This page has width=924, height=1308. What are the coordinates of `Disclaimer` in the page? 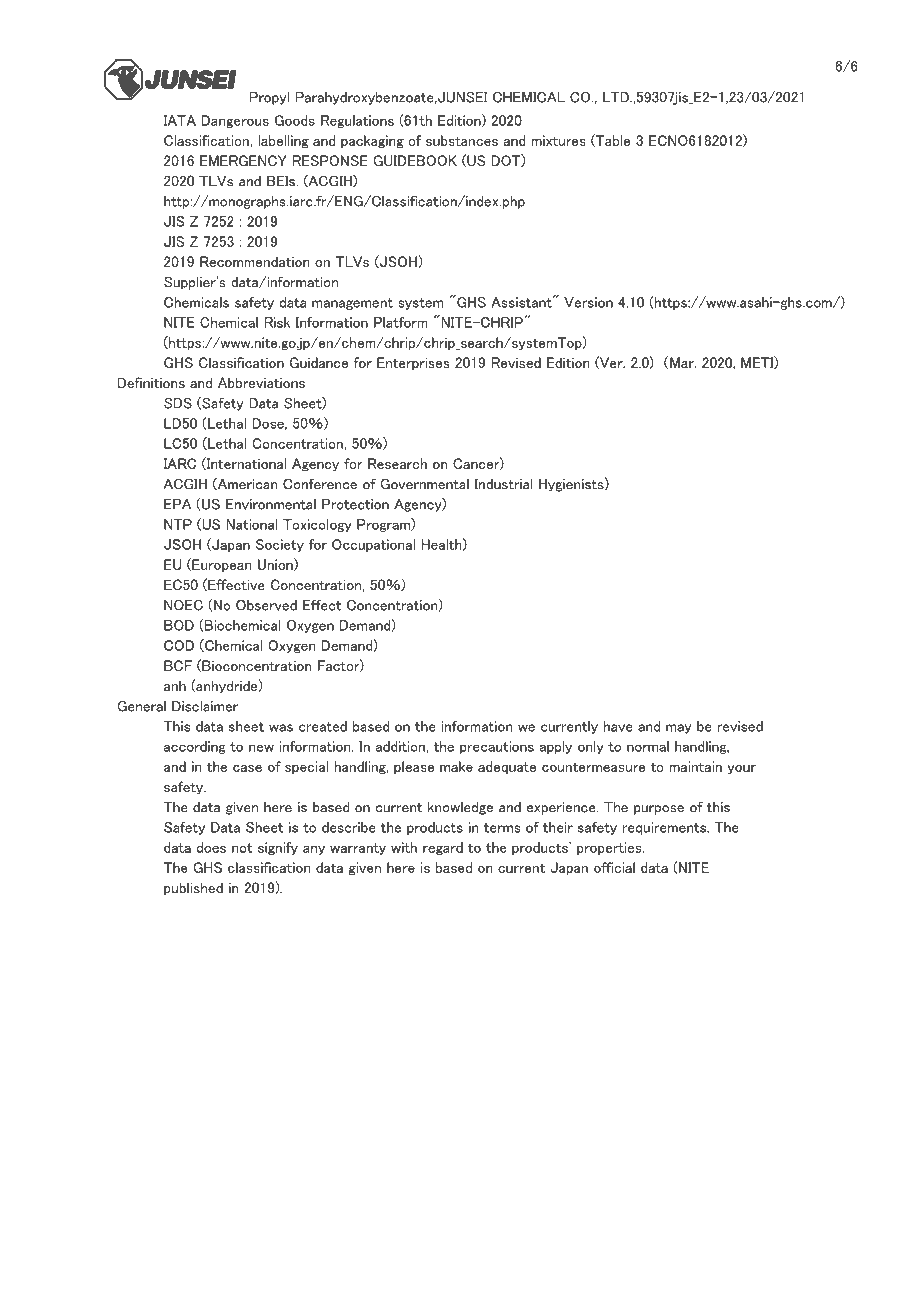 It's located at (205, 706).
